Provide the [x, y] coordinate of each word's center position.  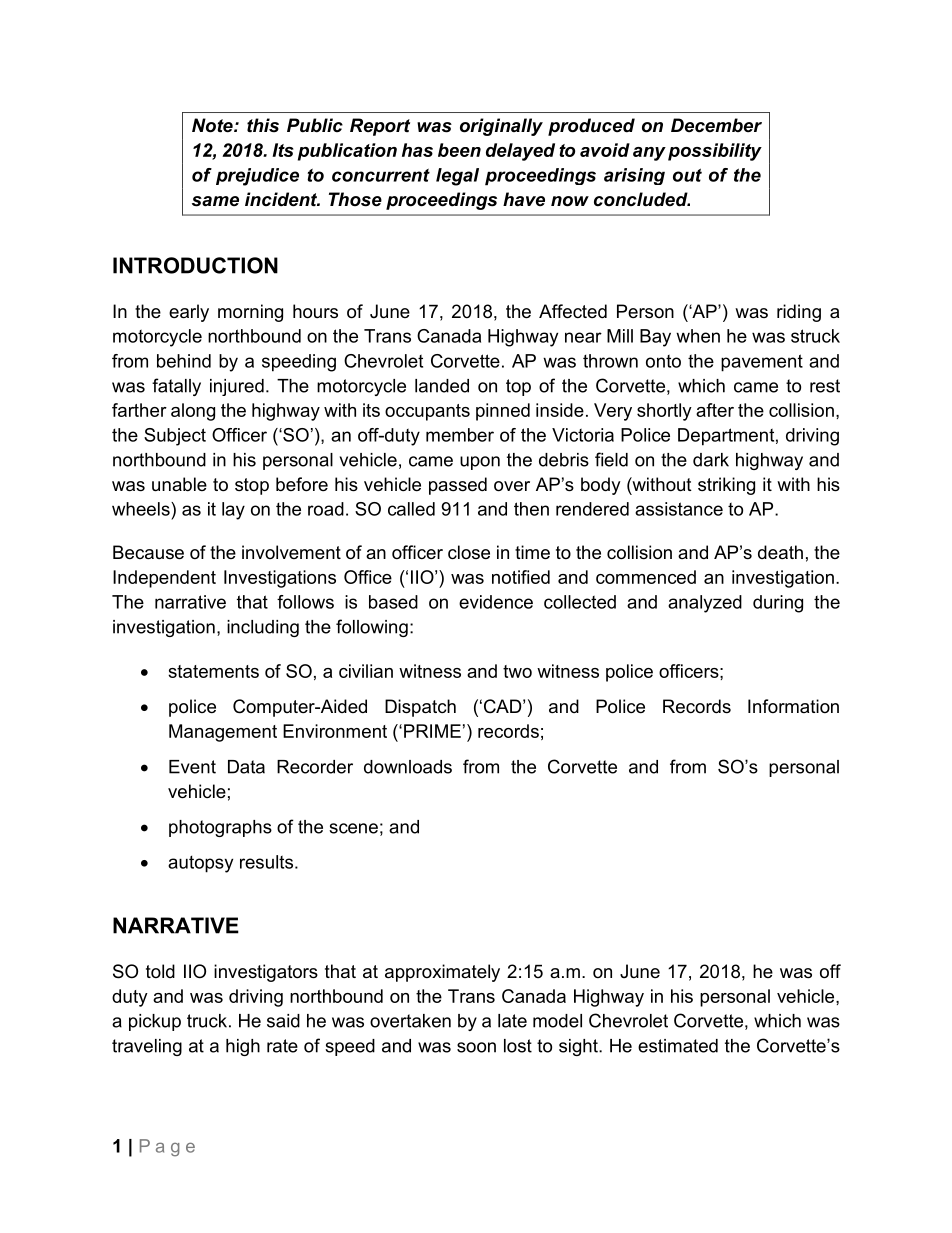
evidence [496, 602]
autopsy [200, 864]
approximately [442, 973]
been [459, 150]
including [263, 628]
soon [476, 1047]
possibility [715, 152]
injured [237, 387]
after [715, 410]
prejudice [257, 177]
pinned [503, 412]
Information [793, 706]
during [778, 604]
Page [167, 1148]
